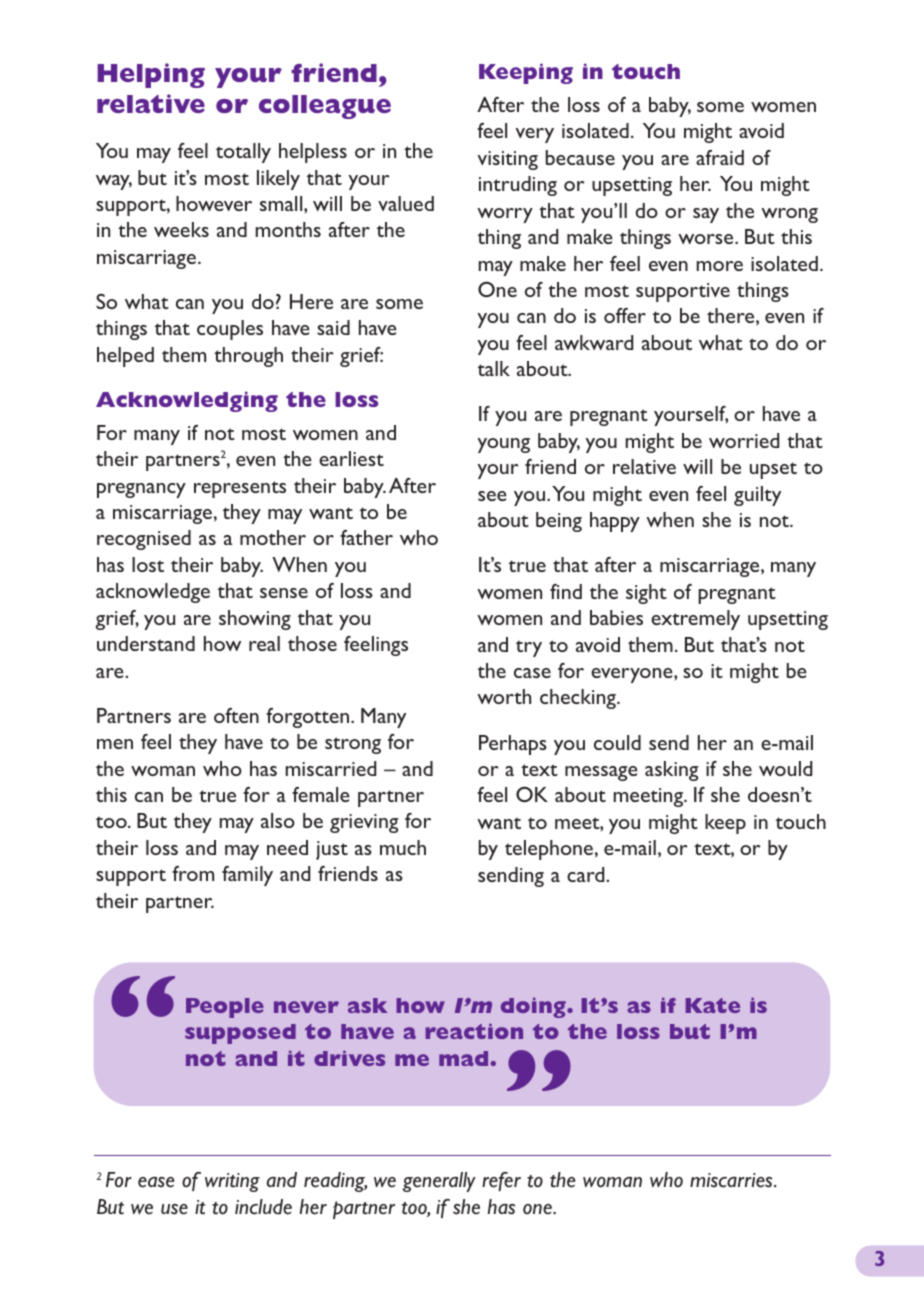  What do you see at coordinates (672, 771) in the page?
I see `asking` at bounding box center [672, 771].
